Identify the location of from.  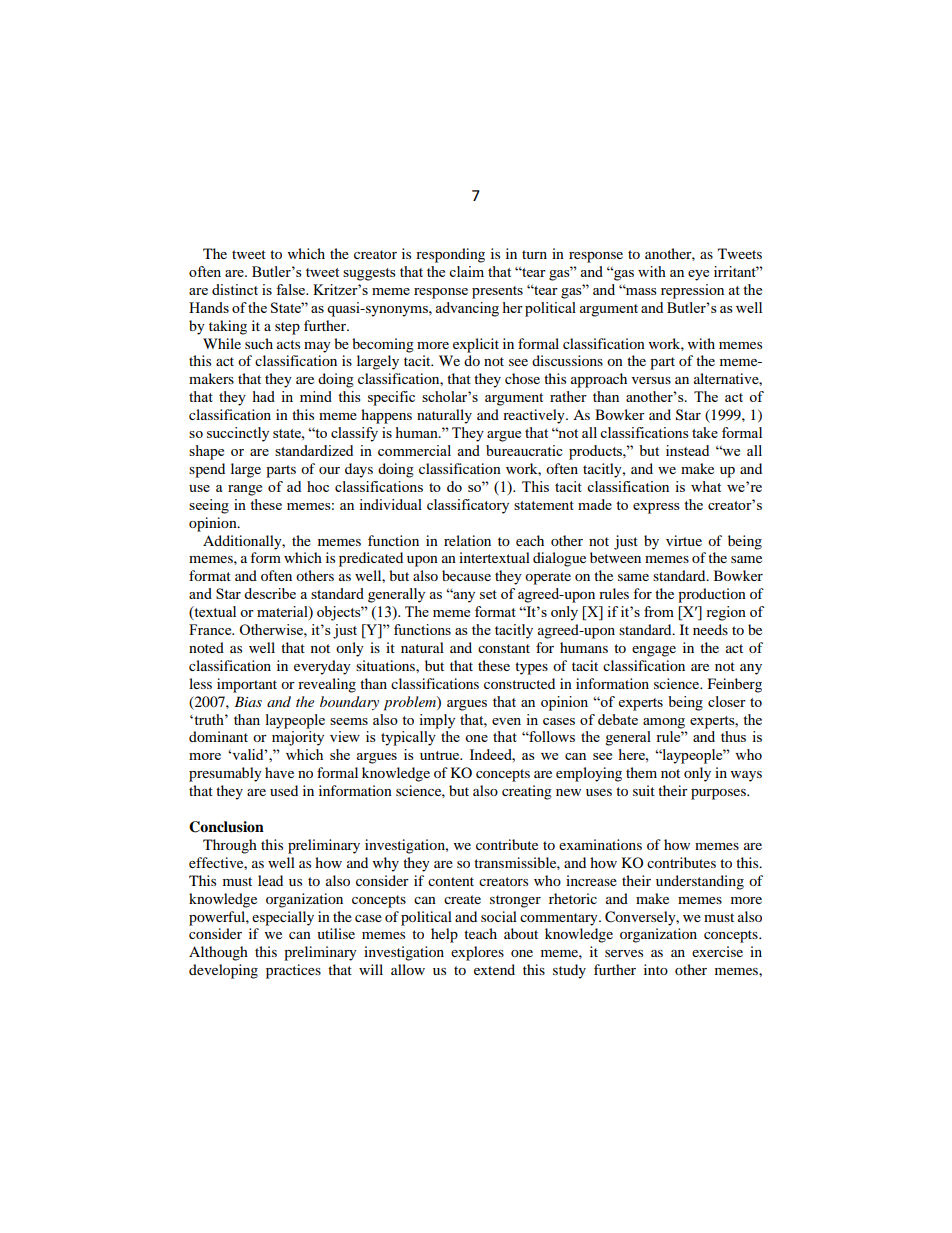
(659, 611).
